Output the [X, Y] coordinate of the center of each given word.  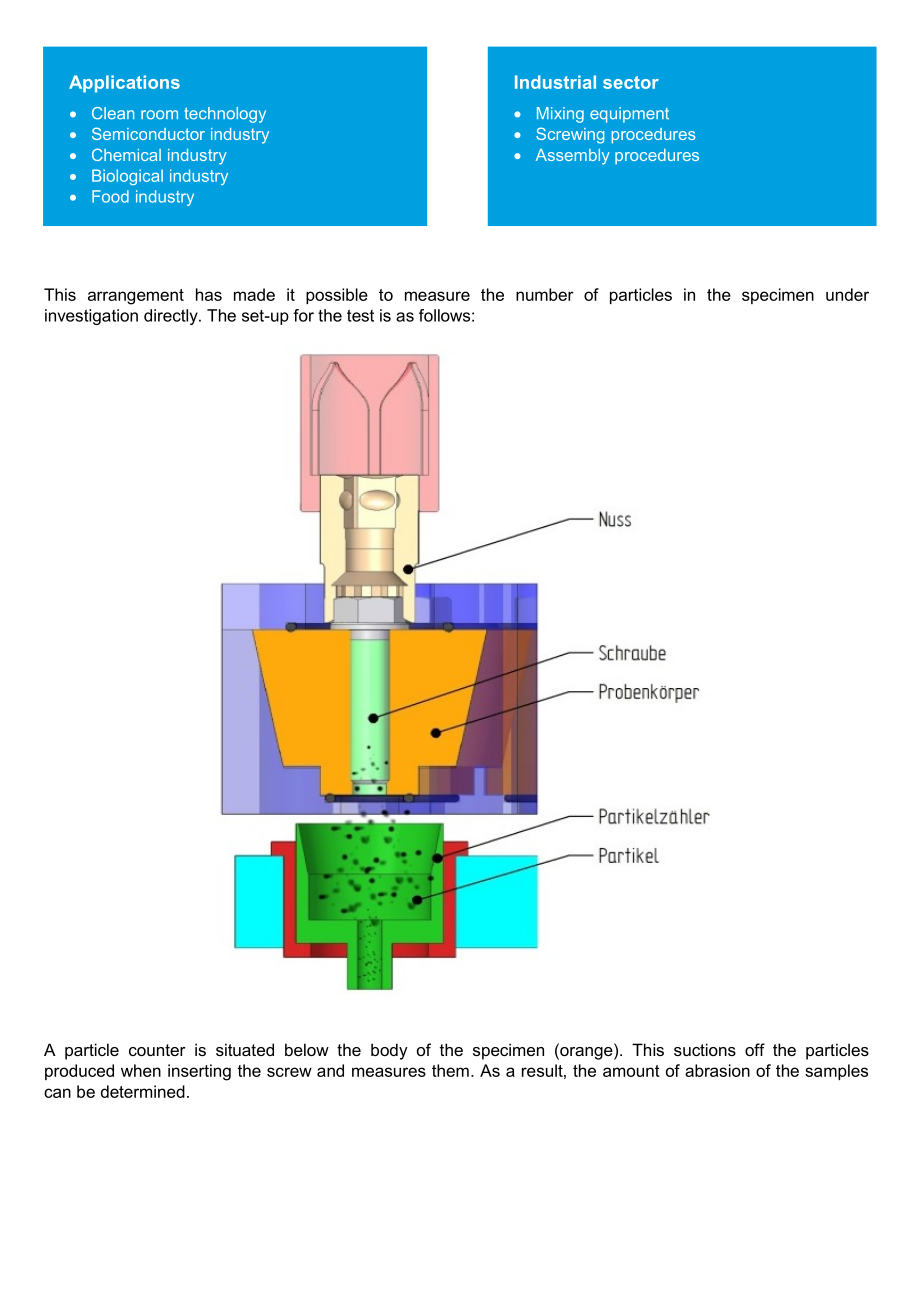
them [450, 1070]
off [755, 1049]
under [847, 294]
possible [337, 296]
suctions [705, 1049]
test [360, 315]
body [389, 1051]
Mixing [560, 115]
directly [172, 317]
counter [157, 1050]
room [159, 115]
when [141, 1070]
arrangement [136, 297]
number [545, 294]
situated [245, 1049]
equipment [629, 115]
